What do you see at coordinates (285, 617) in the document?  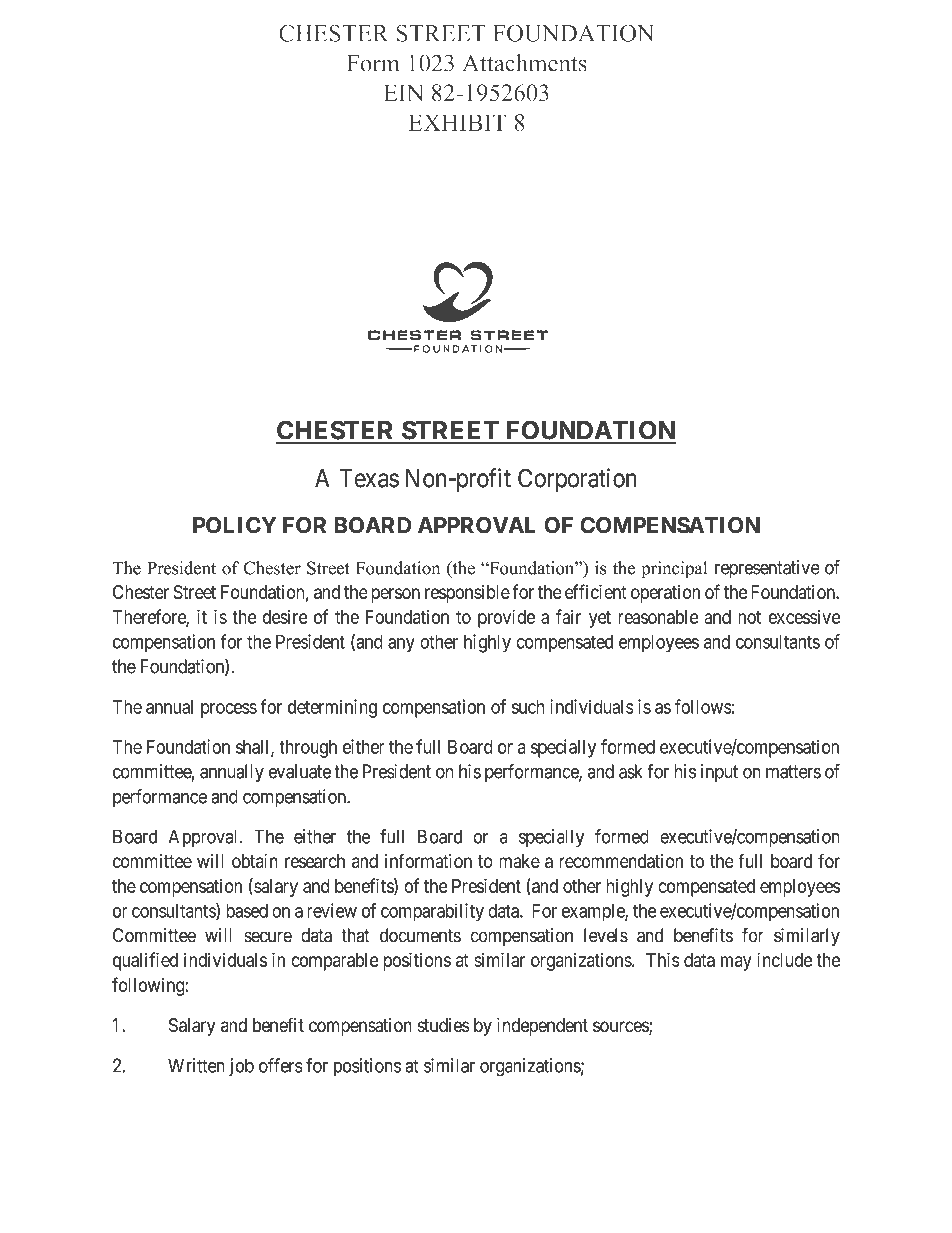 I see `desire` at bounding box center [285, 617].
